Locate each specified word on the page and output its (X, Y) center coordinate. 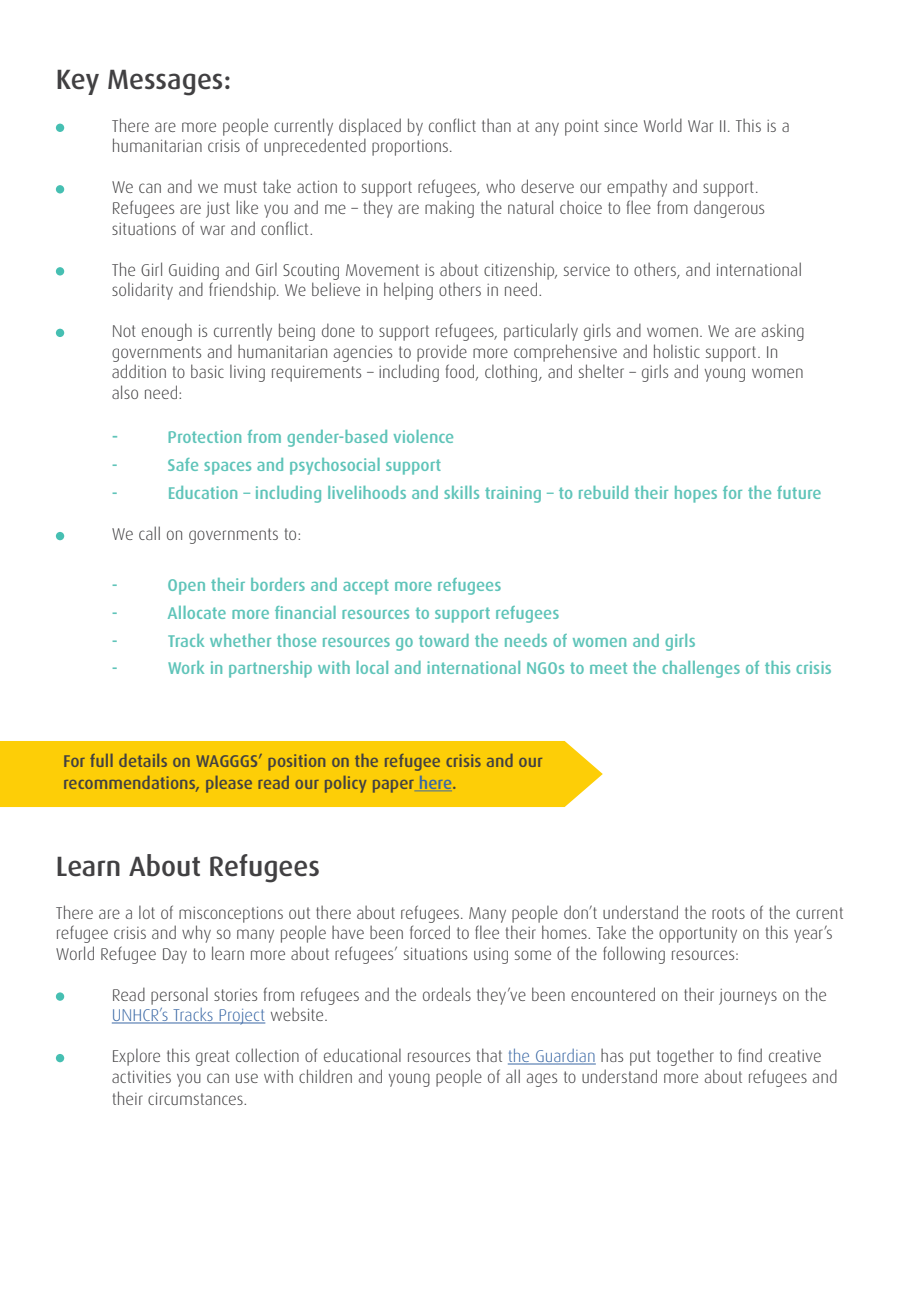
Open (186, 587)
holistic (677, 351)
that (489, 1055)
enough (167, 332)
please (229, 784)
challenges (701, 669)
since (621, 125)
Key (78, 82)
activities (141, 1076)
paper (393, 786)
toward (444, 640)
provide (442, 353)
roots (728, 913)
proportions (411, 148)
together (685, 1057)
